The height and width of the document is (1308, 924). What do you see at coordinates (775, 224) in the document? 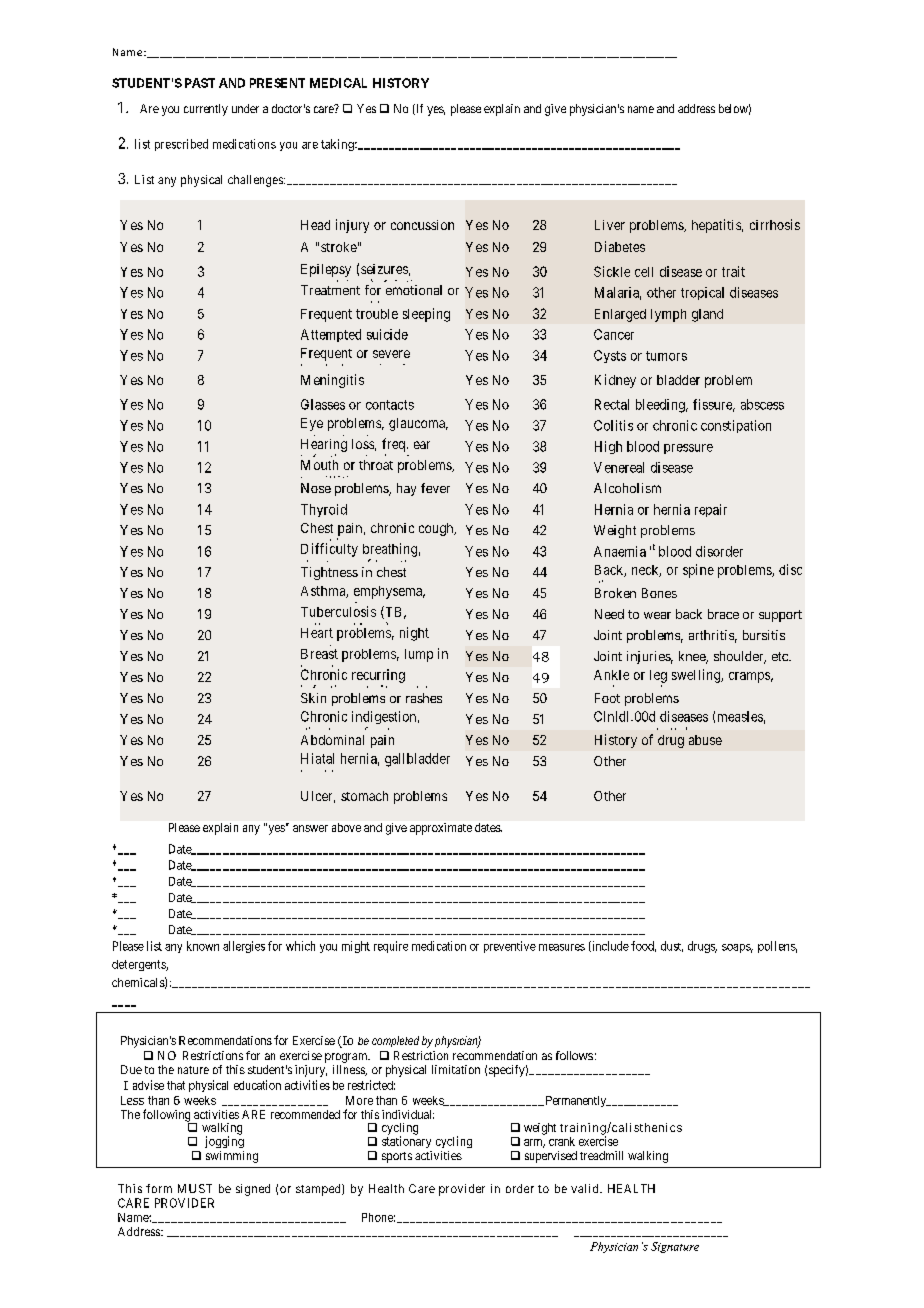
I see `cirrhosis` at bounding box center [775, 224].
